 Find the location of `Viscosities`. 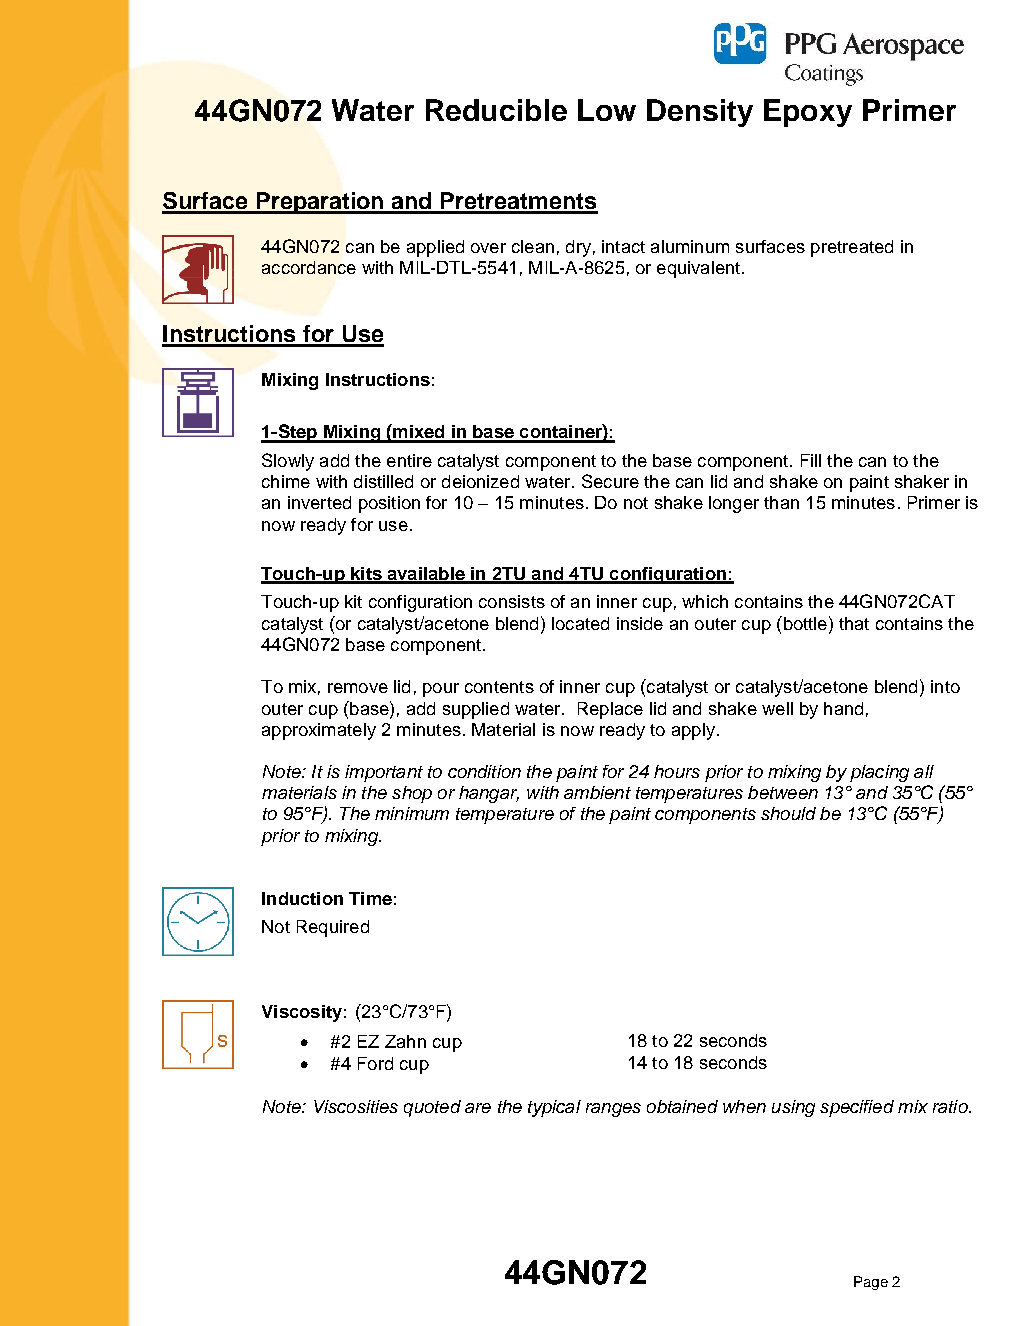

Viscosities is located at coordinates (356, 1106).
